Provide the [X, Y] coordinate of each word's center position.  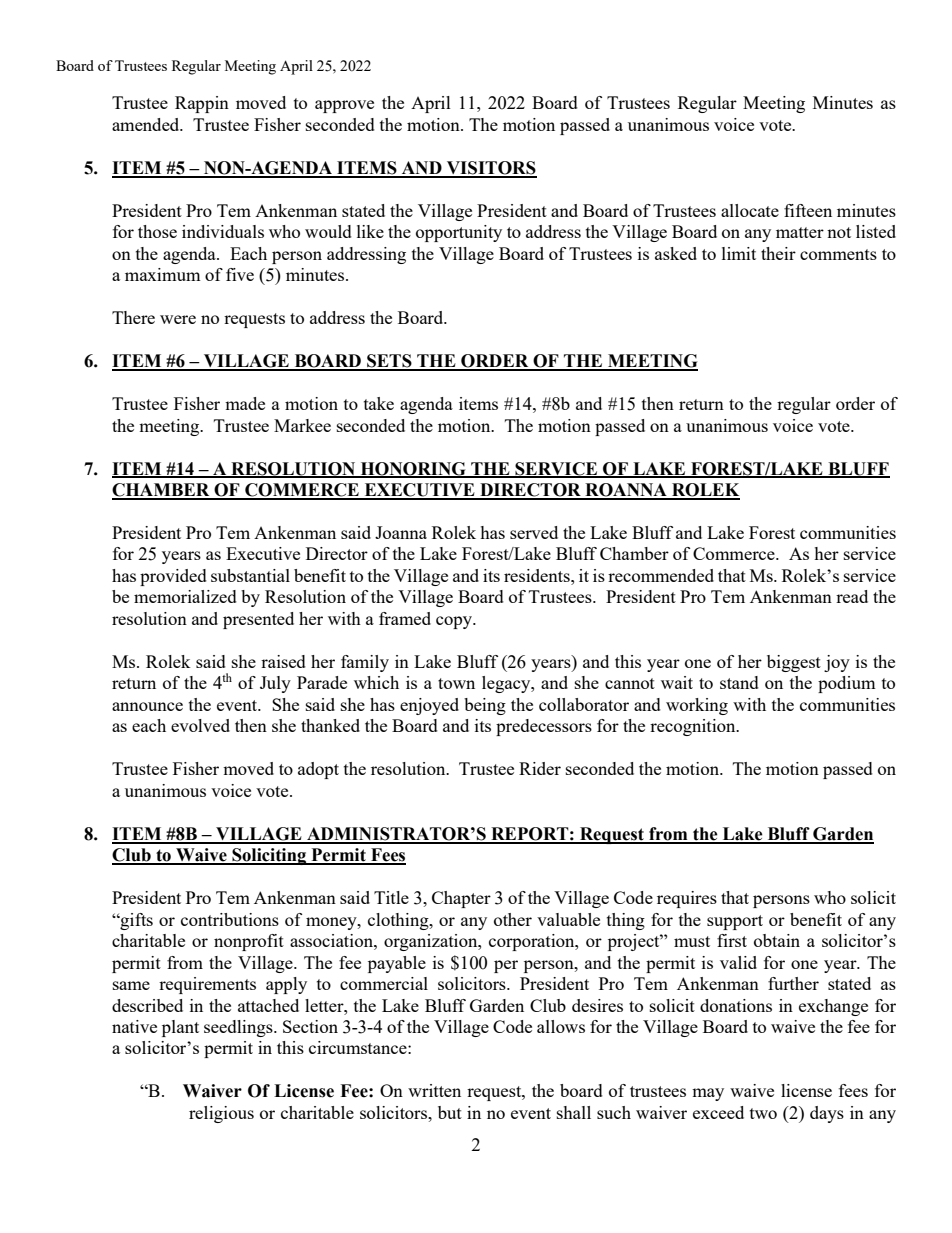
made [245, 403]
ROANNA [626, 491]
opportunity [459, 233]
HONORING [413, 469]
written [434, 1090]
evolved [200, 725]
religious [221, 1114]
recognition [694, 727]
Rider [540, 768]
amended [147, 124]
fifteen [808, 210]
